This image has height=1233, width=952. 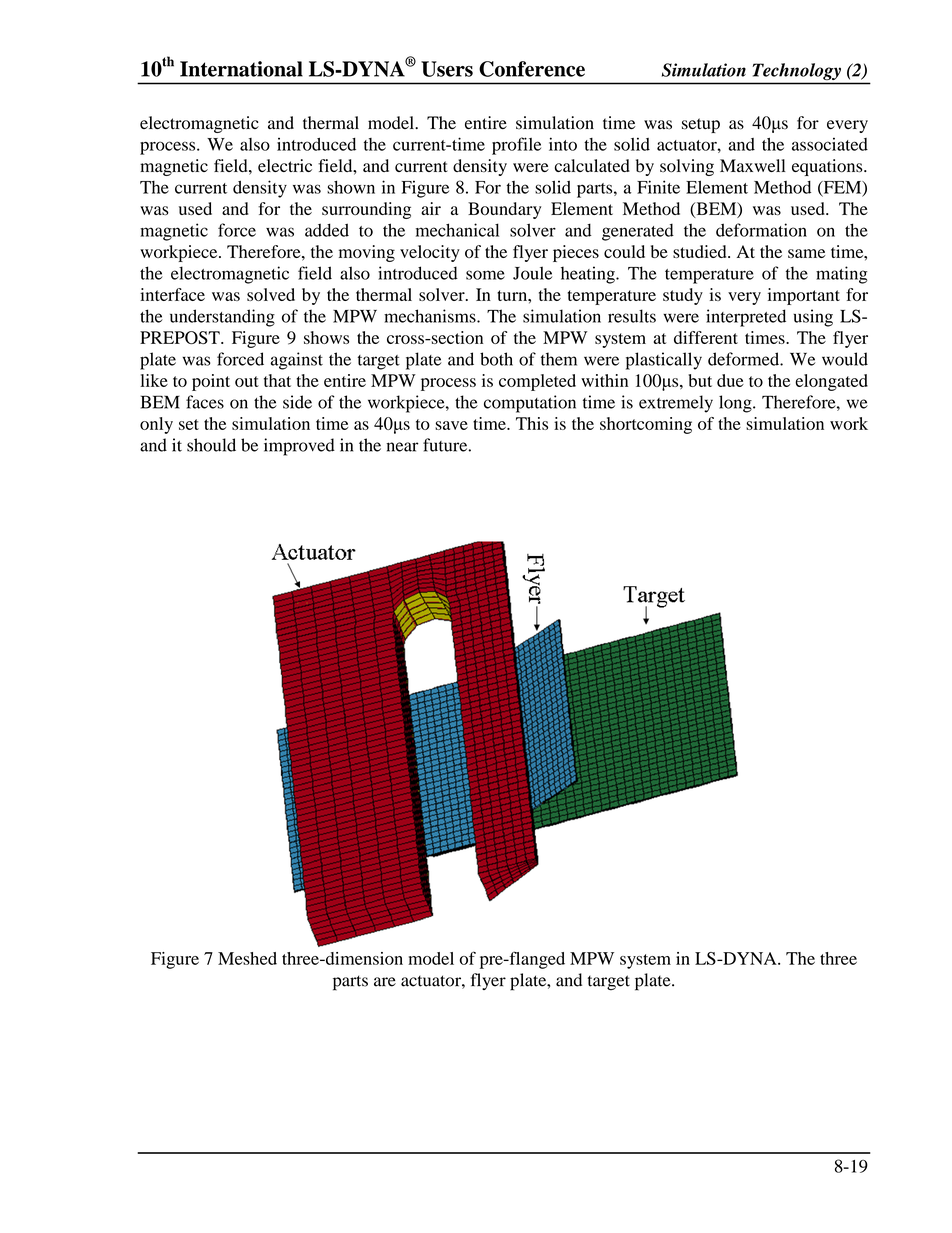 What do you see at coordinates (532, 423) in the image?
I see `This` at bounding box center [532, 423].
